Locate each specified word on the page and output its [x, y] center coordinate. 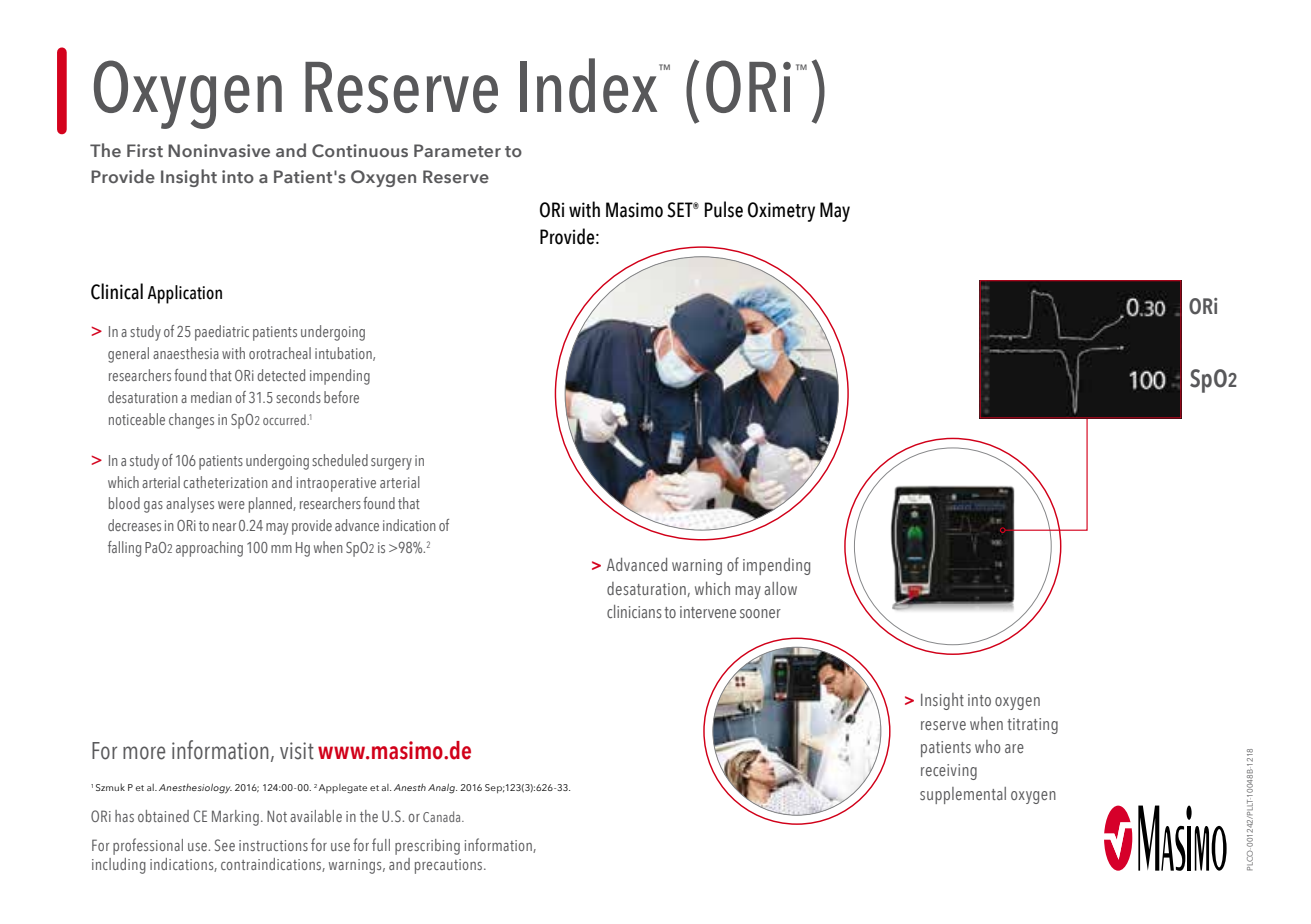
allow [780, 588]
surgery [391, 464]
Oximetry [781, 212]
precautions [450, 866]
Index [590, 85]
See [225, 845]
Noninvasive [219, 150]
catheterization [225, 482]
